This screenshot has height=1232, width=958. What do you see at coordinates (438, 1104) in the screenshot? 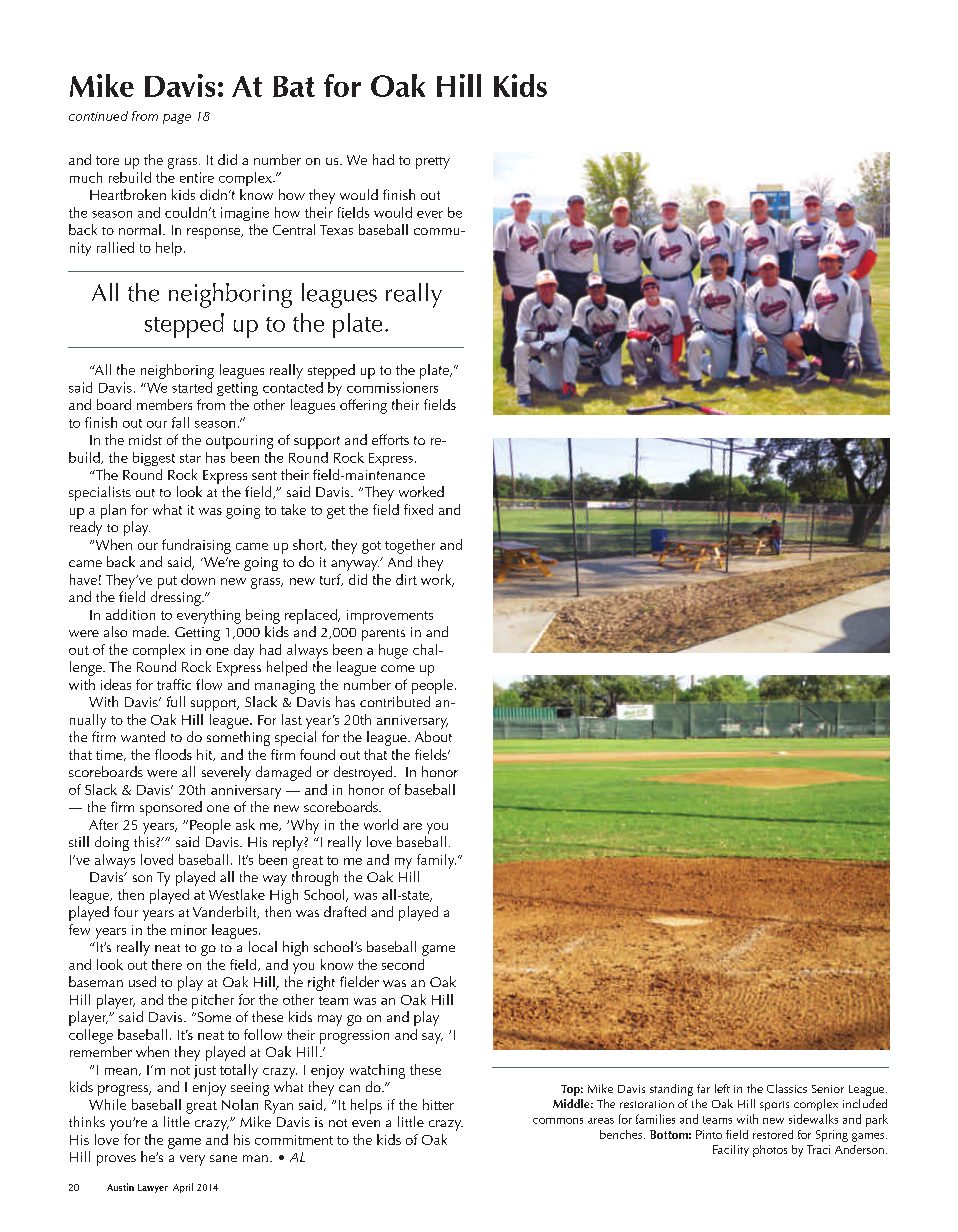
I see `hitter` at bounding box center [438, 1104].
